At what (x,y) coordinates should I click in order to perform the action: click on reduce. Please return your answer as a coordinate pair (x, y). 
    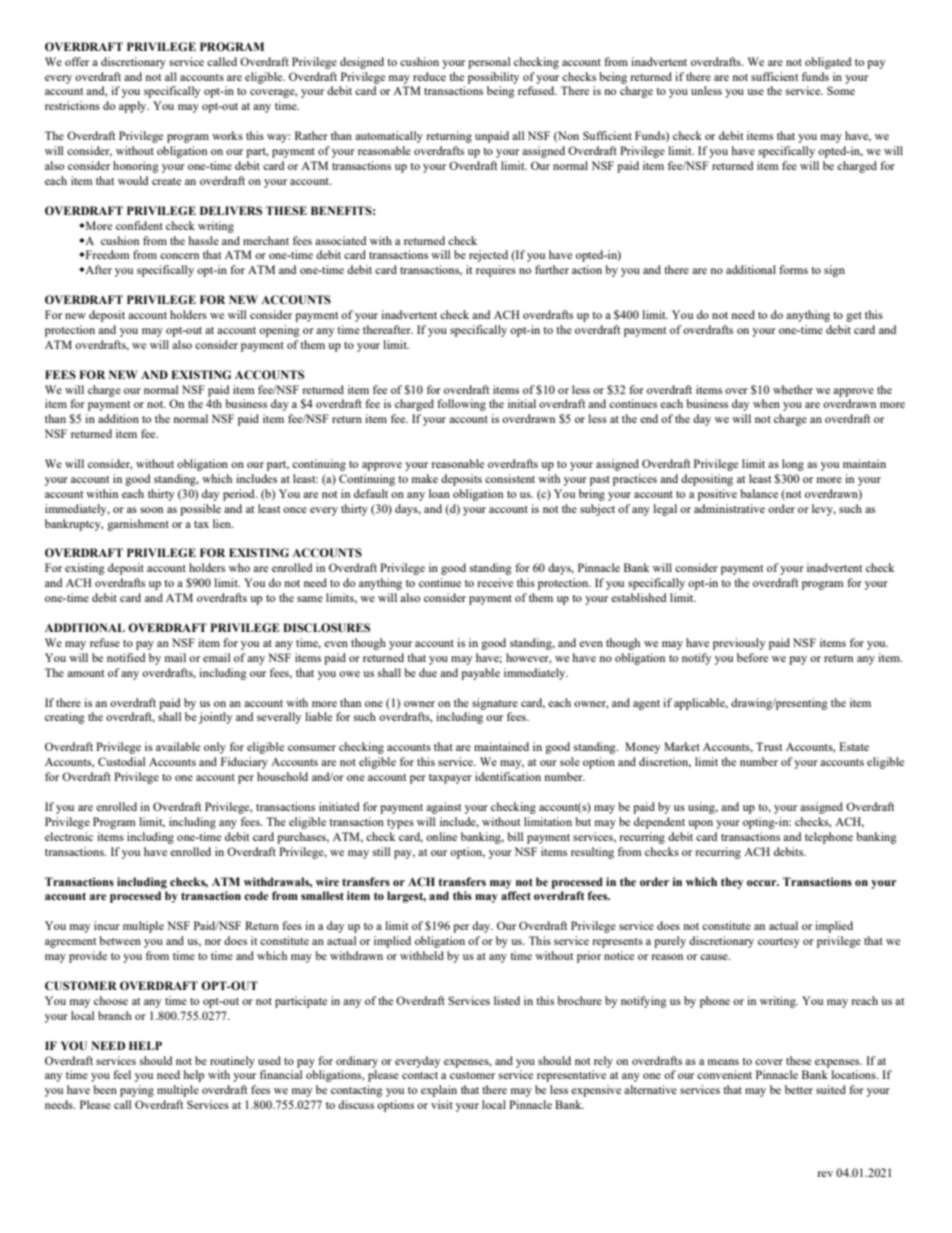
    Looking at the image, I should click on (429, 76).
